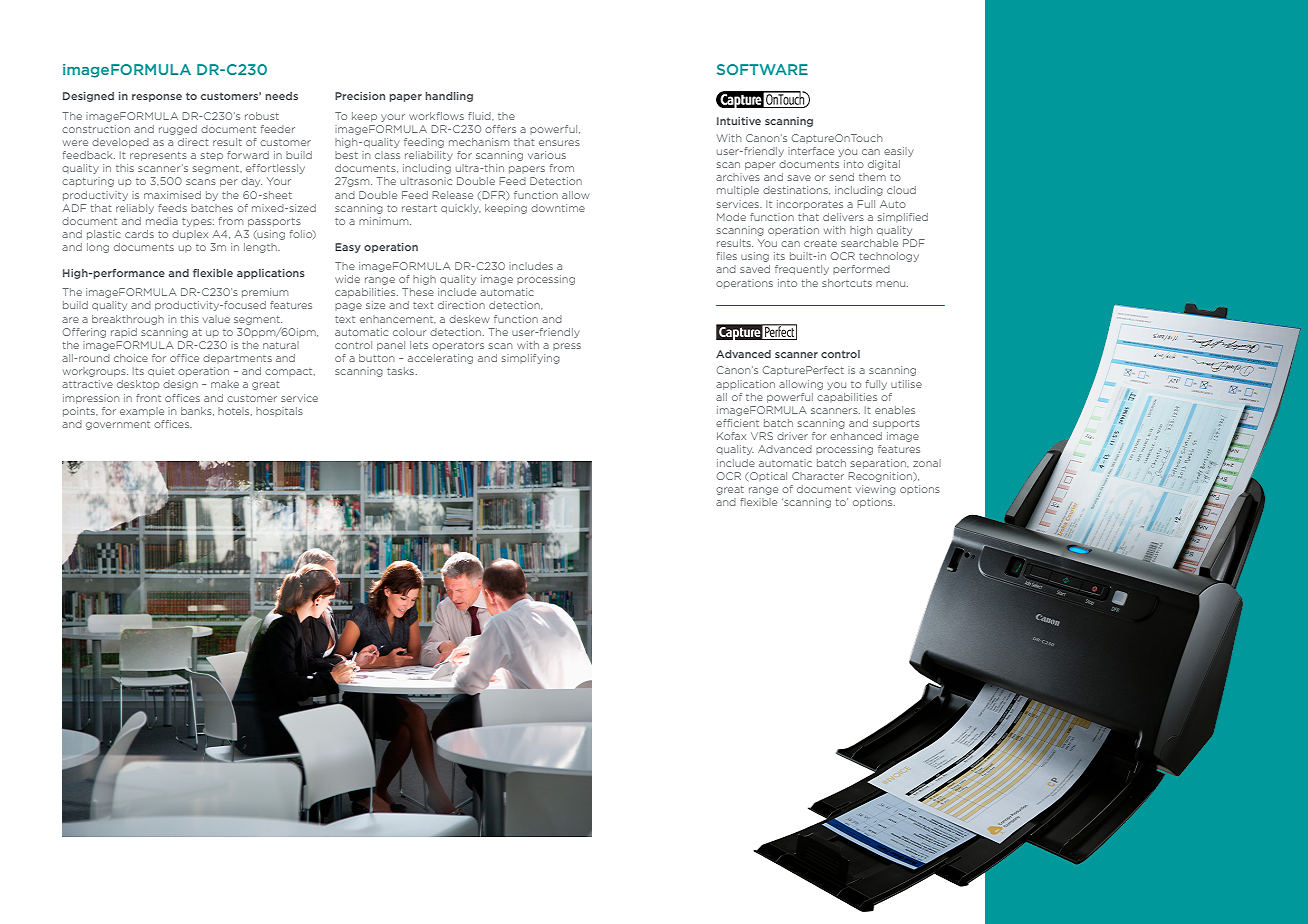  I want to click on government, so click(118, 425).
